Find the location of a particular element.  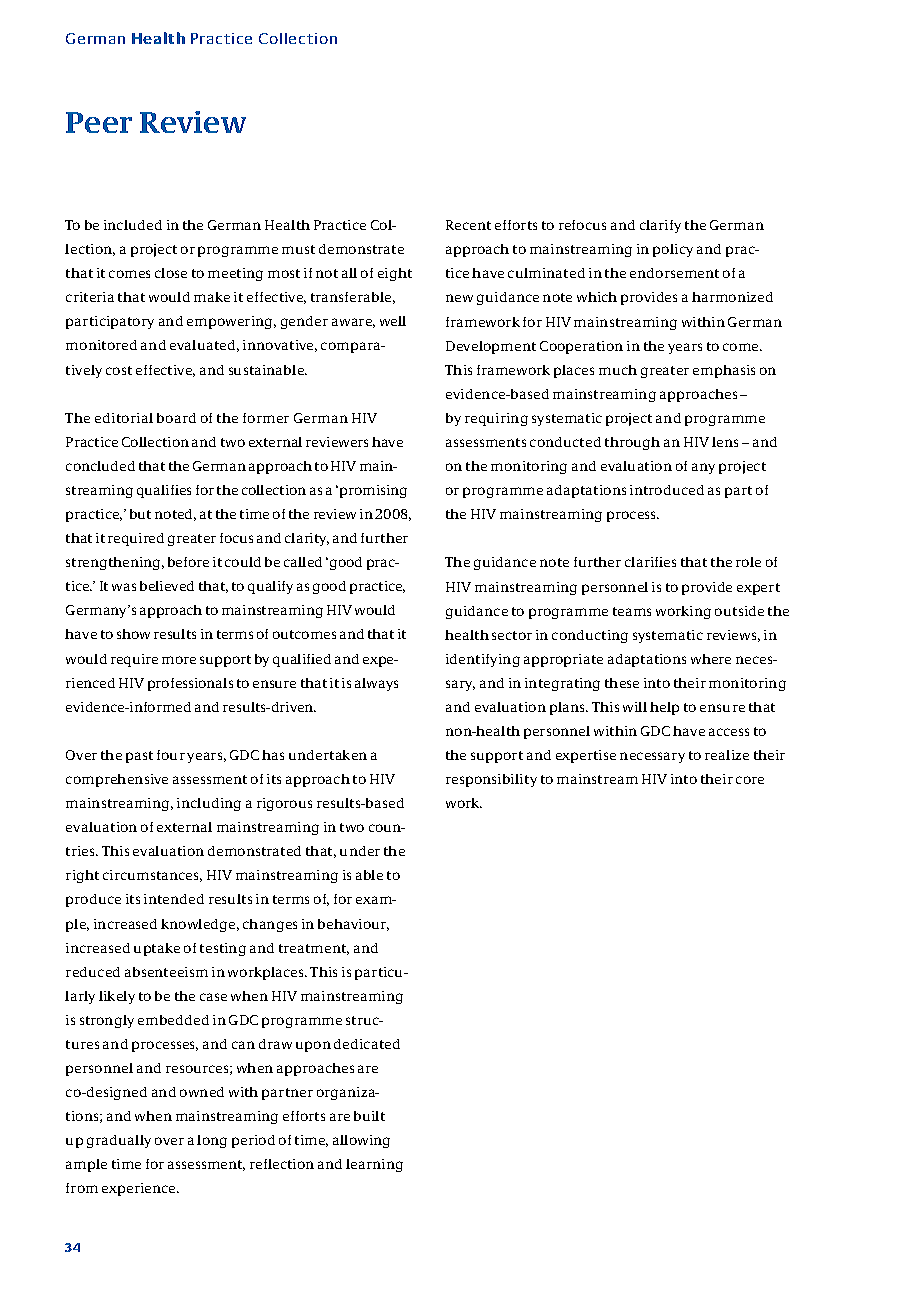

gradually is located at coordinates (119, 1141).
